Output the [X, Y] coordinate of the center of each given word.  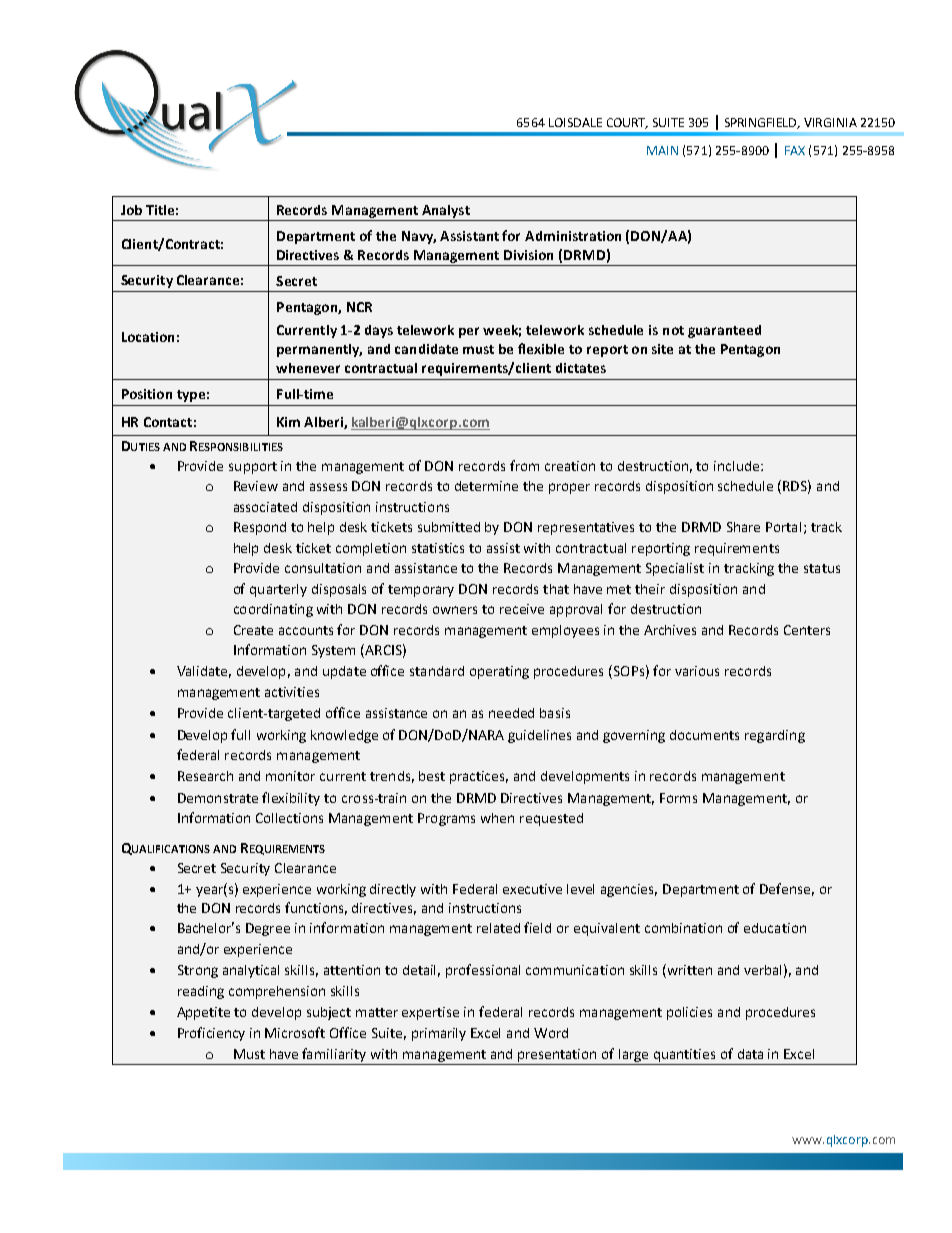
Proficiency [211, 1034]
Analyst [446, 211]
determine [486, 486]
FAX [795, 150]
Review [256, 486]
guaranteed [724, 331]
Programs [446, 819]
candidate [426, 349]
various [697, 671]
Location [148, 337]
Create [253, 630]
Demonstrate [218, 798]
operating [499, 672]
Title [160, 210]
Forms [678, 798]
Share [743, 527]
